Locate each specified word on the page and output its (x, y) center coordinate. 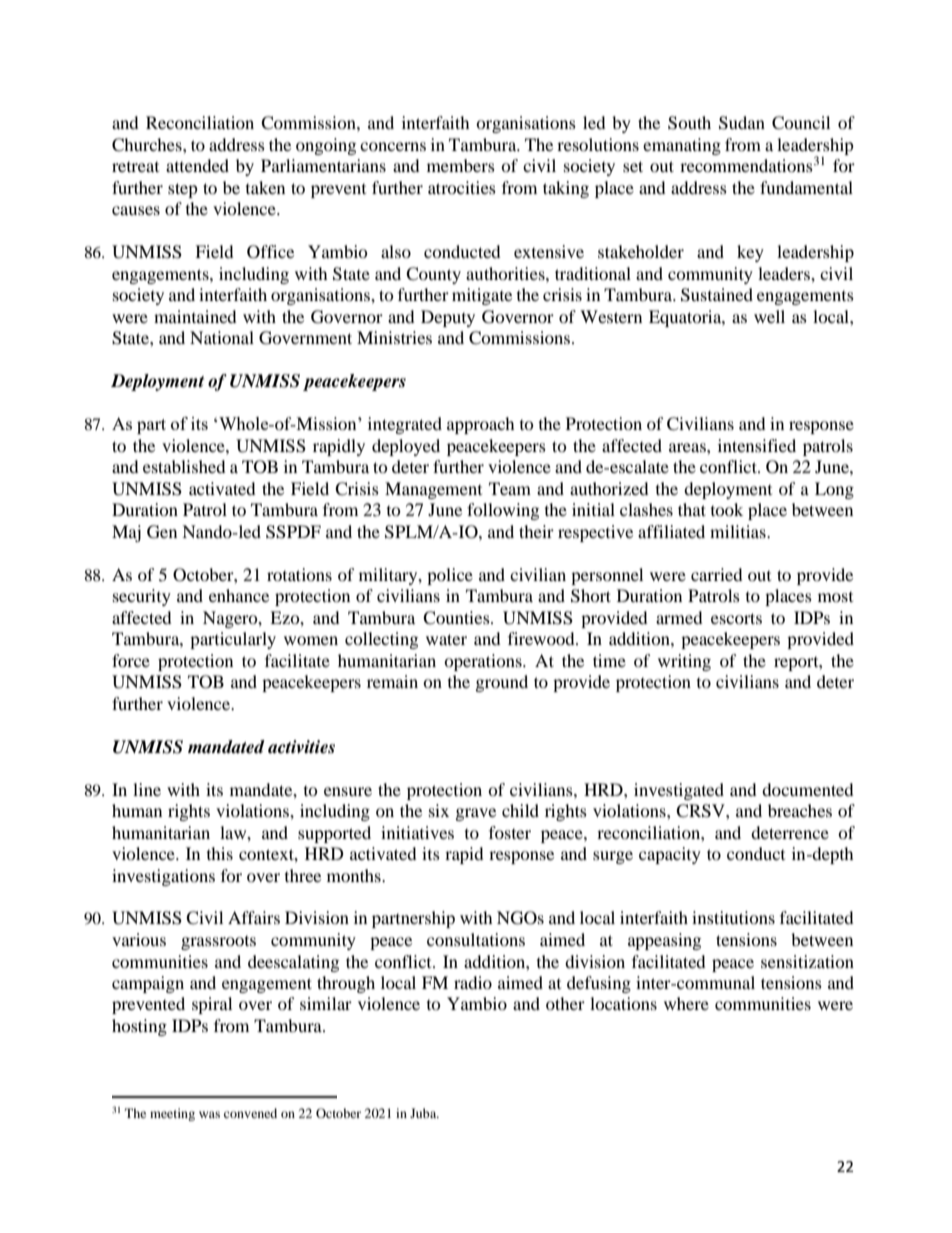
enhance (239, 595)
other (565, 1003)
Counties (457, 618)
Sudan (742, 123)
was (209, 1114)
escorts (736, 618)
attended (197, 165)
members (461, 165)
